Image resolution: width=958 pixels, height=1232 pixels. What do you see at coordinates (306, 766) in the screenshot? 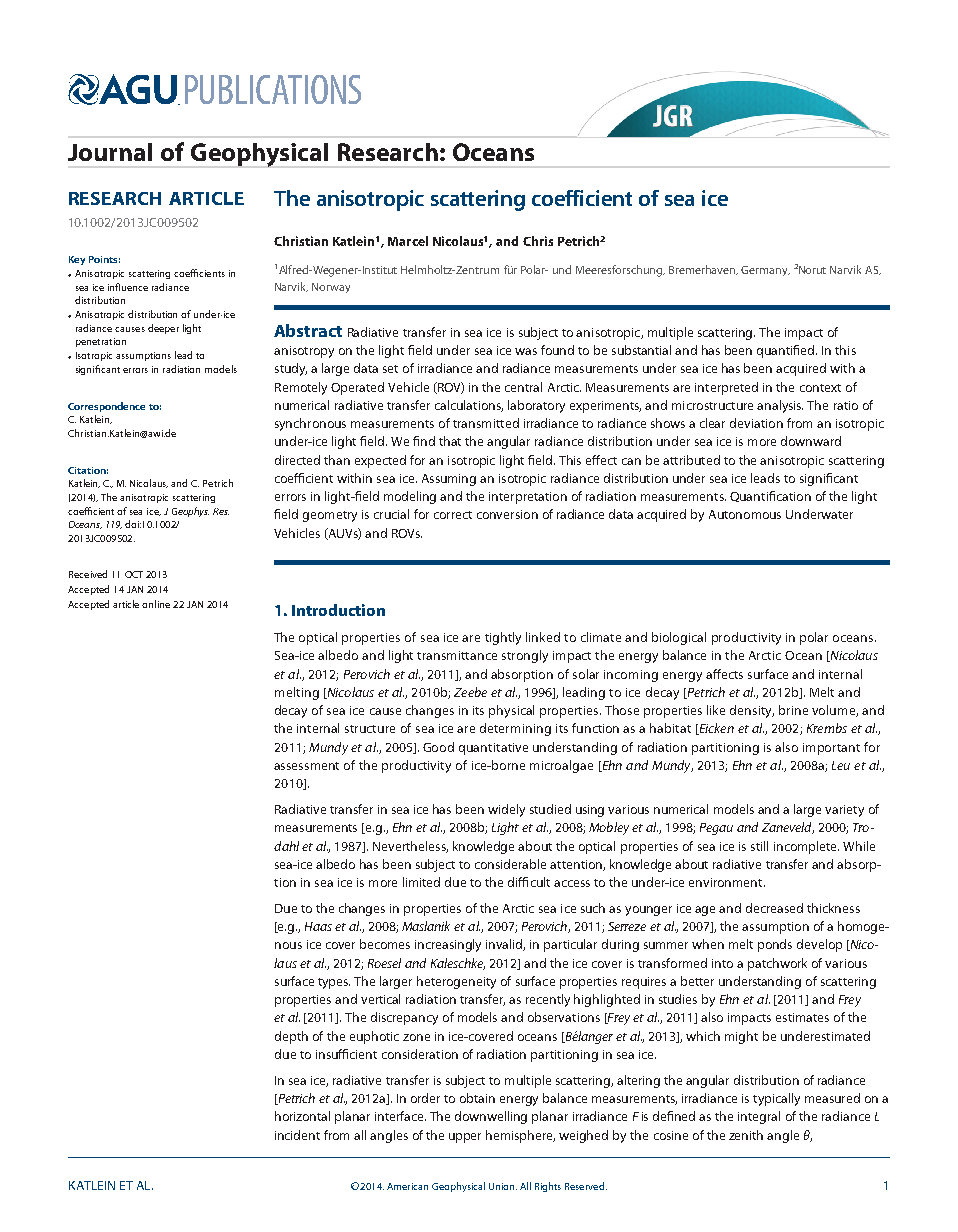
I see `assessment` at bounding box center [306, 766].
